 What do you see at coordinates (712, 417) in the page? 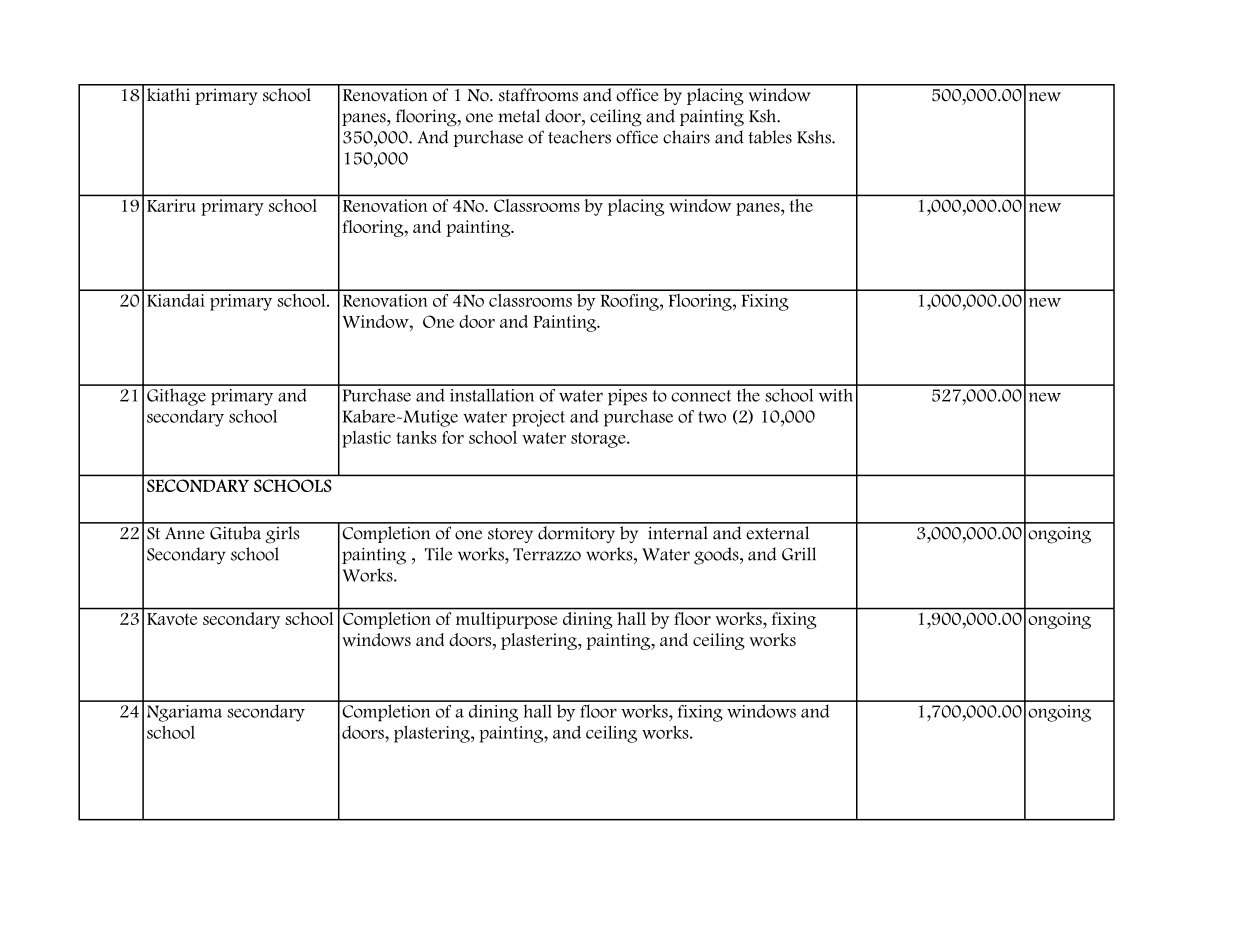
I see `two` at bounding box center [712, 417].
